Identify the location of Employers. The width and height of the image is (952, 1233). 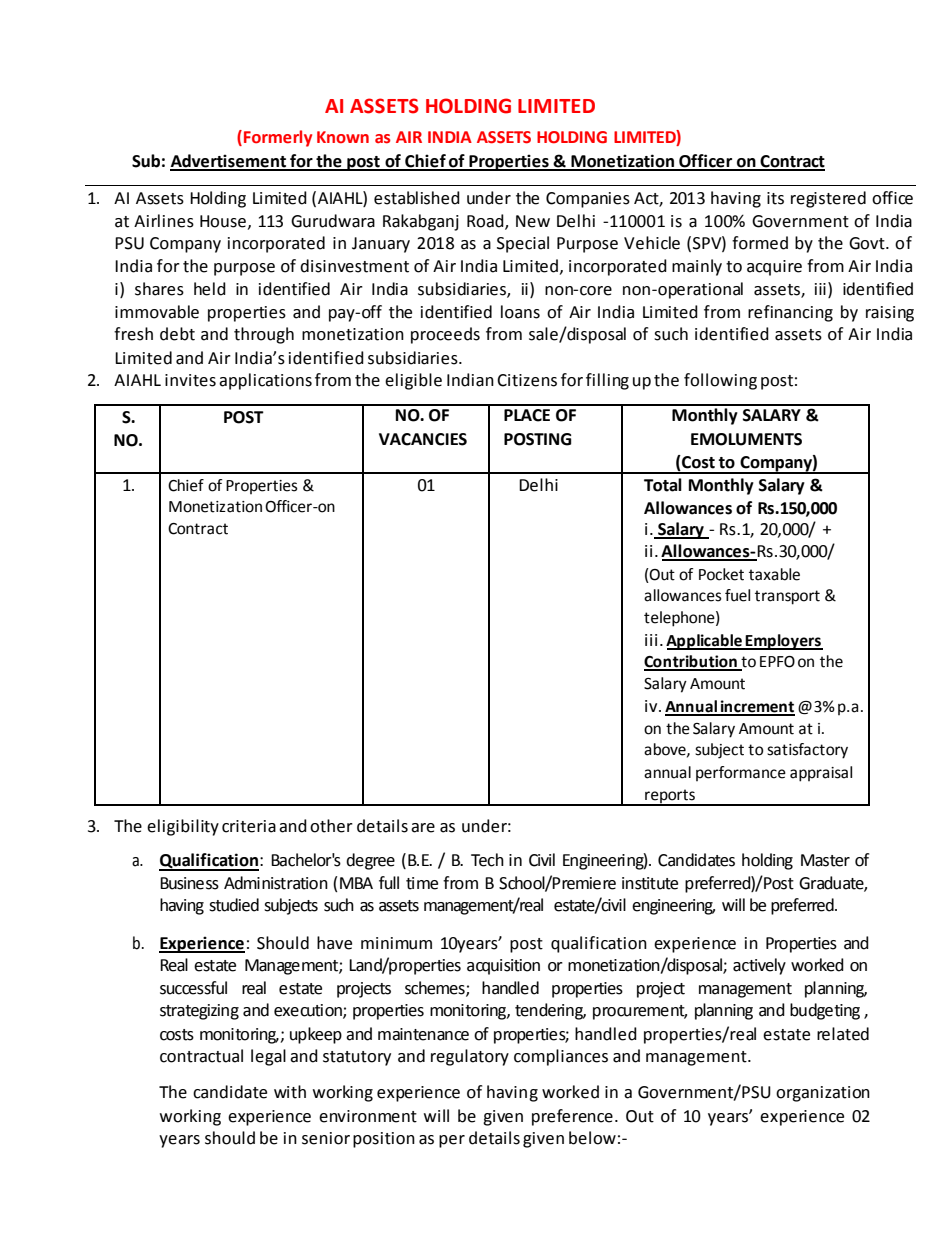
(783, 642).
